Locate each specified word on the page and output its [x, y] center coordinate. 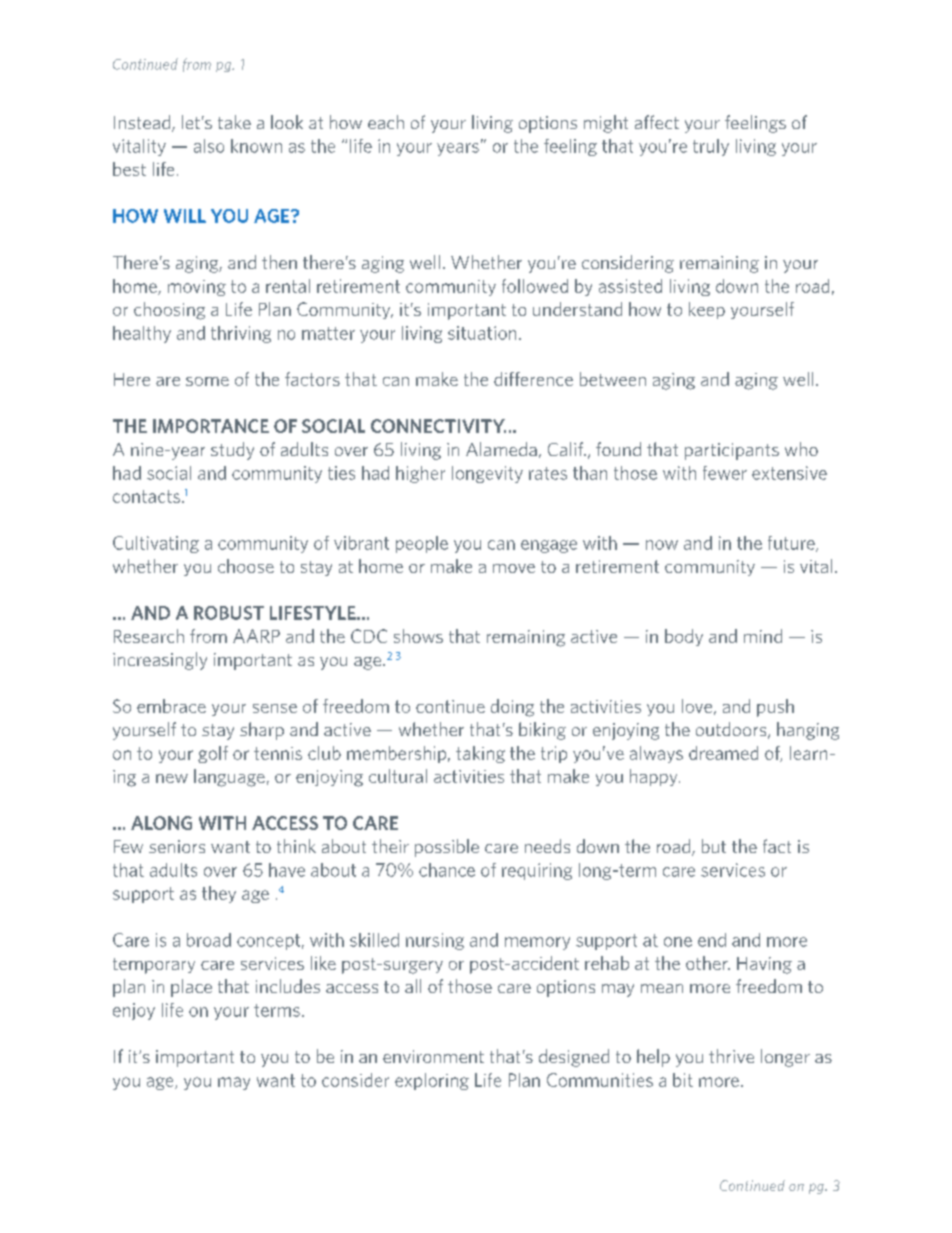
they [219, 894]
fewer [725, 473]
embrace [171, 706]
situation [482, 333]
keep [707, 310]
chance [447, 870]
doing [512, 708]
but [714, 846]
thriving [241, 334]
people [422, 544]
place [191, 988]
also [209, 146]
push [775, 708]
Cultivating [156, 544]
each [386, 122]
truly [711, 147]
